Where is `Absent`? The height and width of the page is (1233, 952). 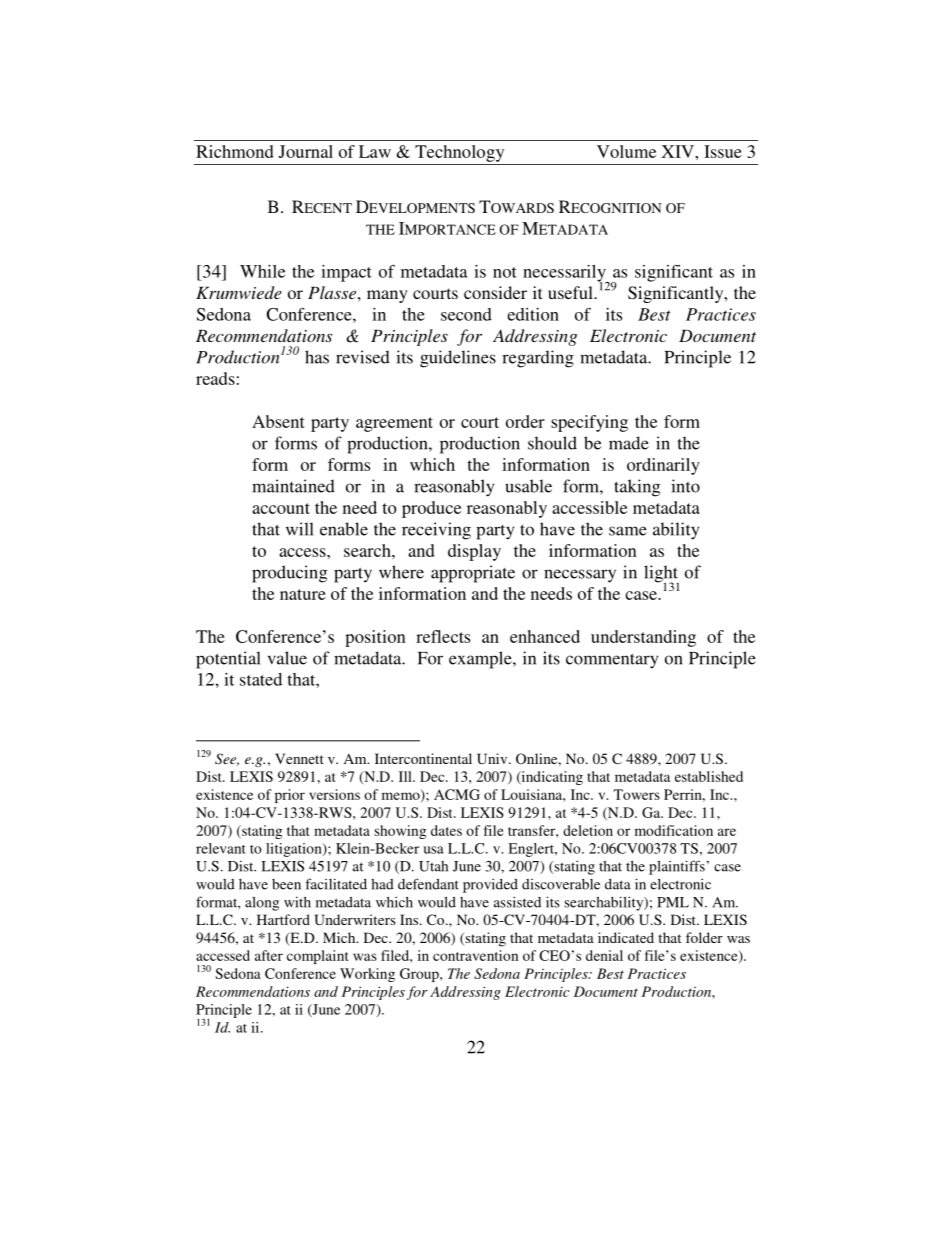
Absent is located at coordinates (278, 421).
